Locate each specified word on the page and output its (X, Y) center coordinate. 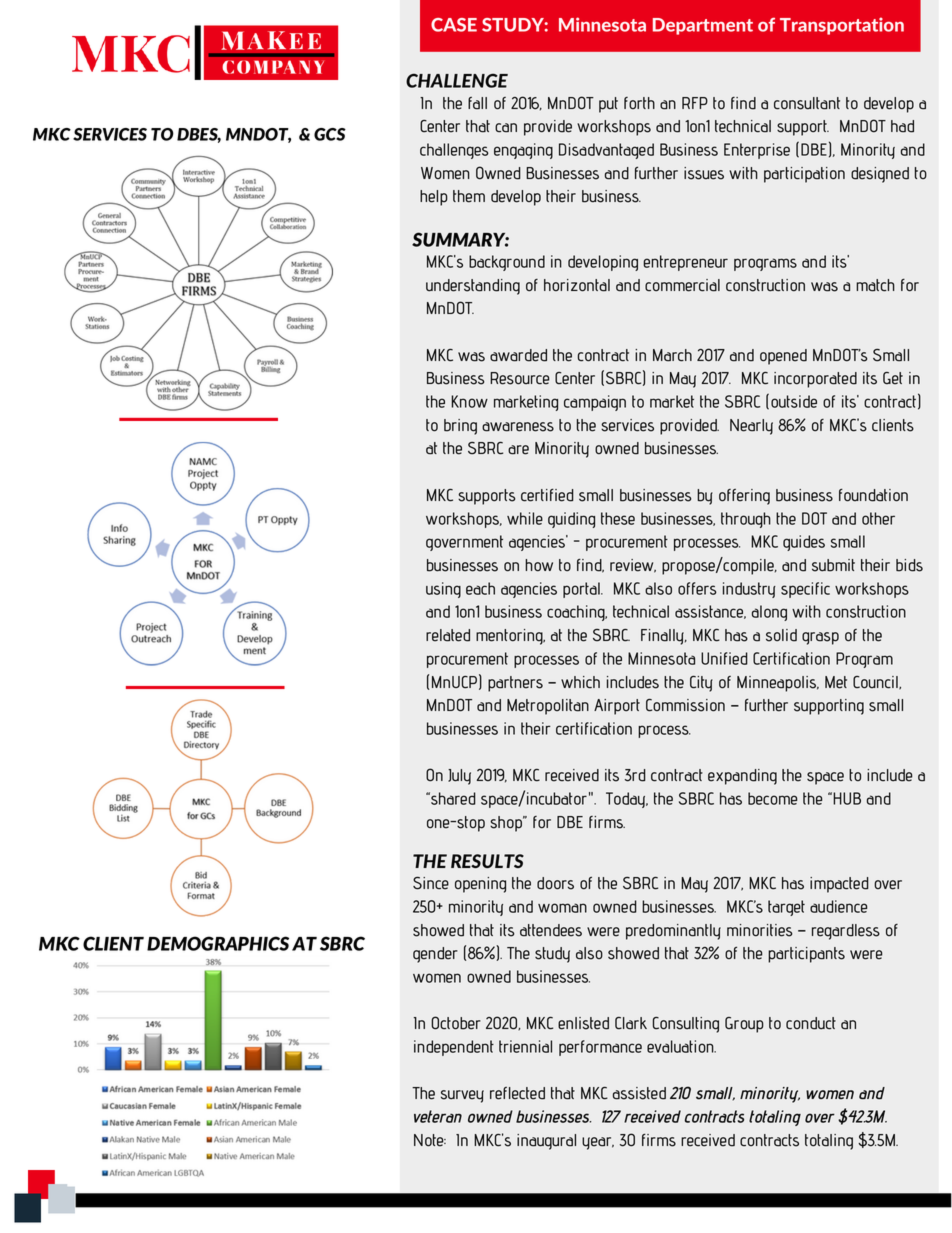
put (608, 105)
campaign (595, 403)
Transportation (842, 26)
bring (460, 427)
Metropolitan (548, 707)
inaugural (546, 1142)
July (459, 777)
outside (794, 401)
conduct (811, 1023)
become (772, 798)
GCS (330, 134)
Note (430, 1140)
